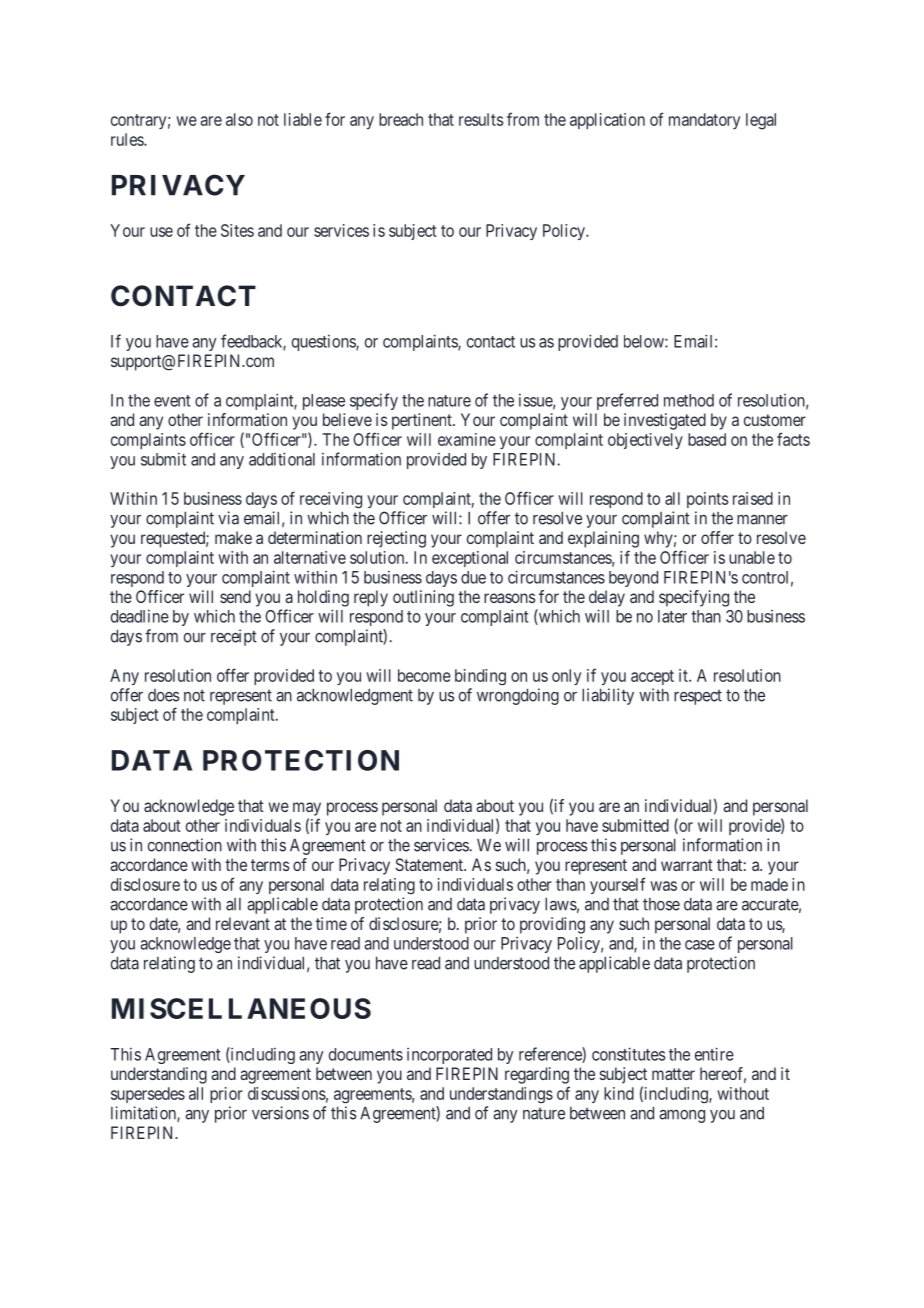 This document has width=924, height=1308. What do you see at coordinates (234, 637) in the document?
I see `receipt` at bounding box center [234, 637].
